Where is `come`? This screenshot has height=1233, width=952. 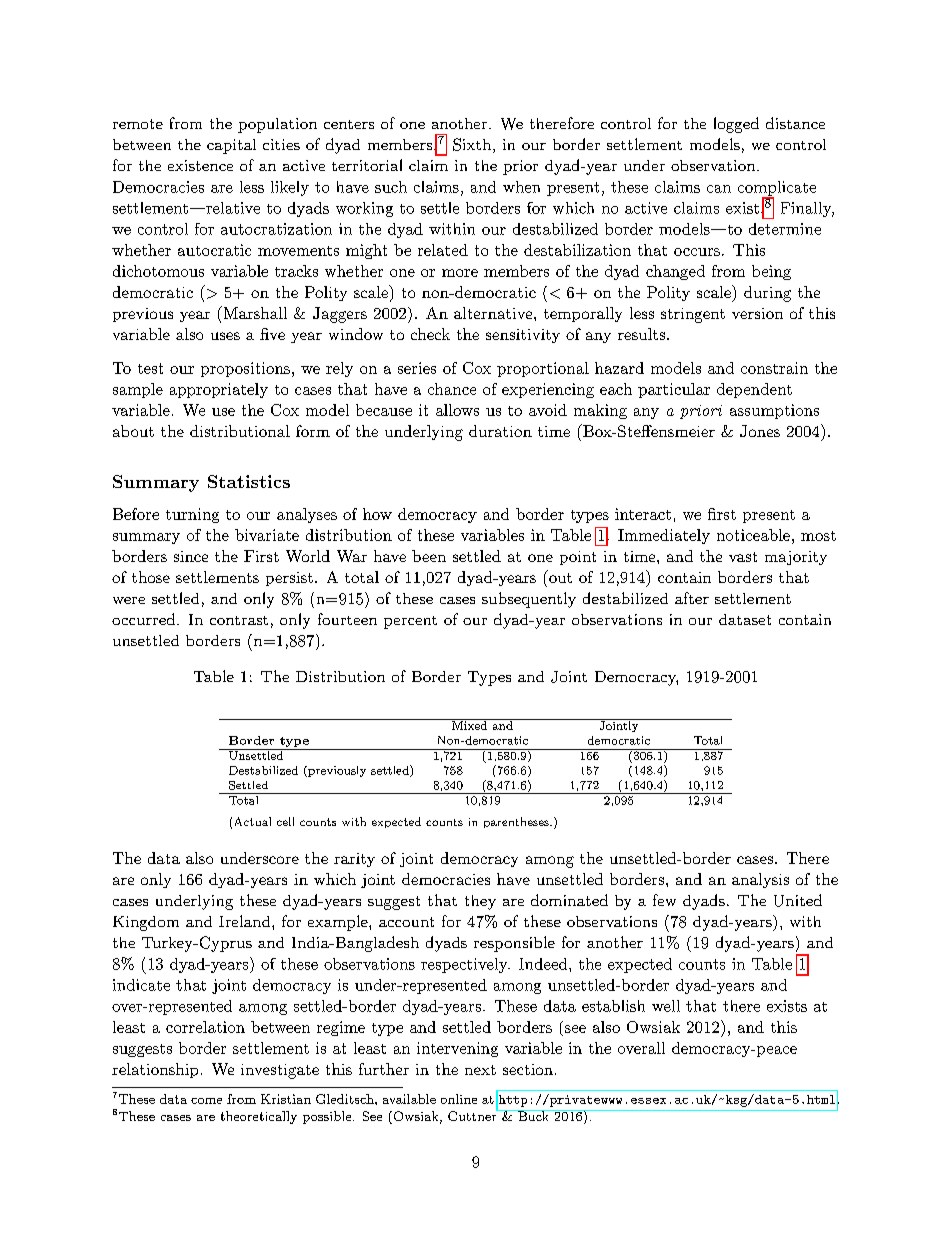 come is located at coordinates (206, 1101).
